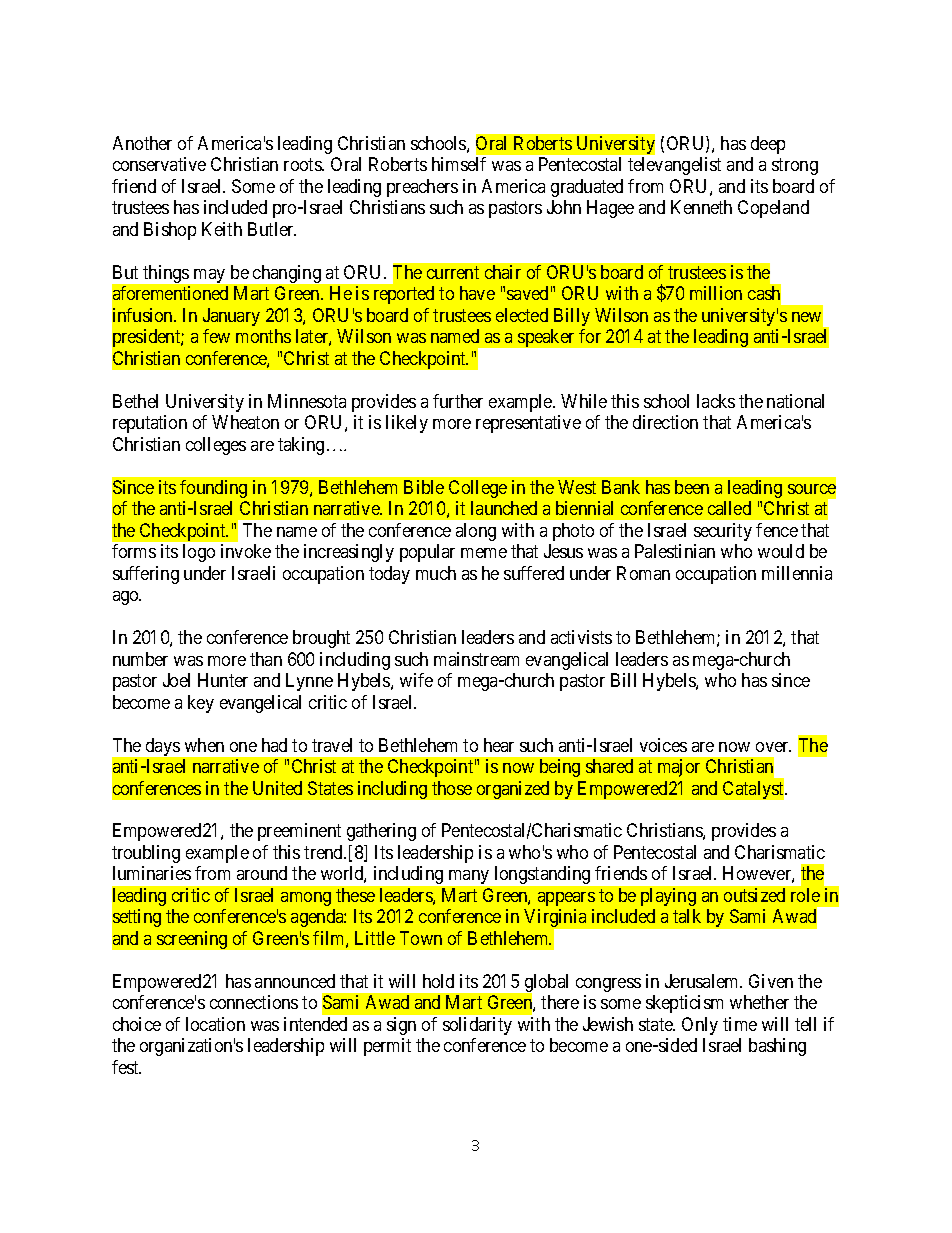  Describe the element at coordinates (459, 164) in the document. I see `himself` at that location.
